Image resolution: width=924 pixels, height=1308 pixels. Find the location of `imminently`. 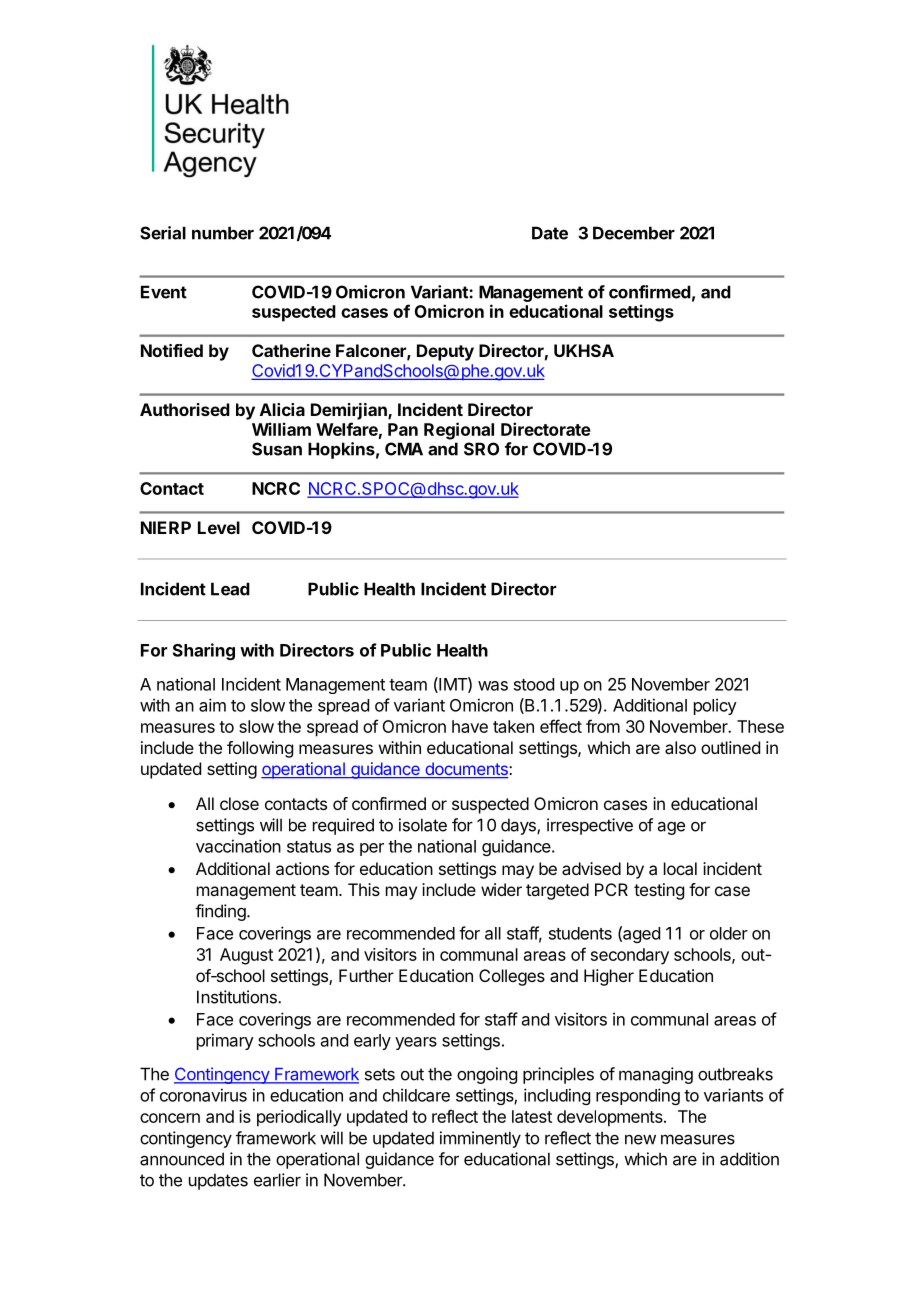

imminently is located at coordinates (480, 1139).
